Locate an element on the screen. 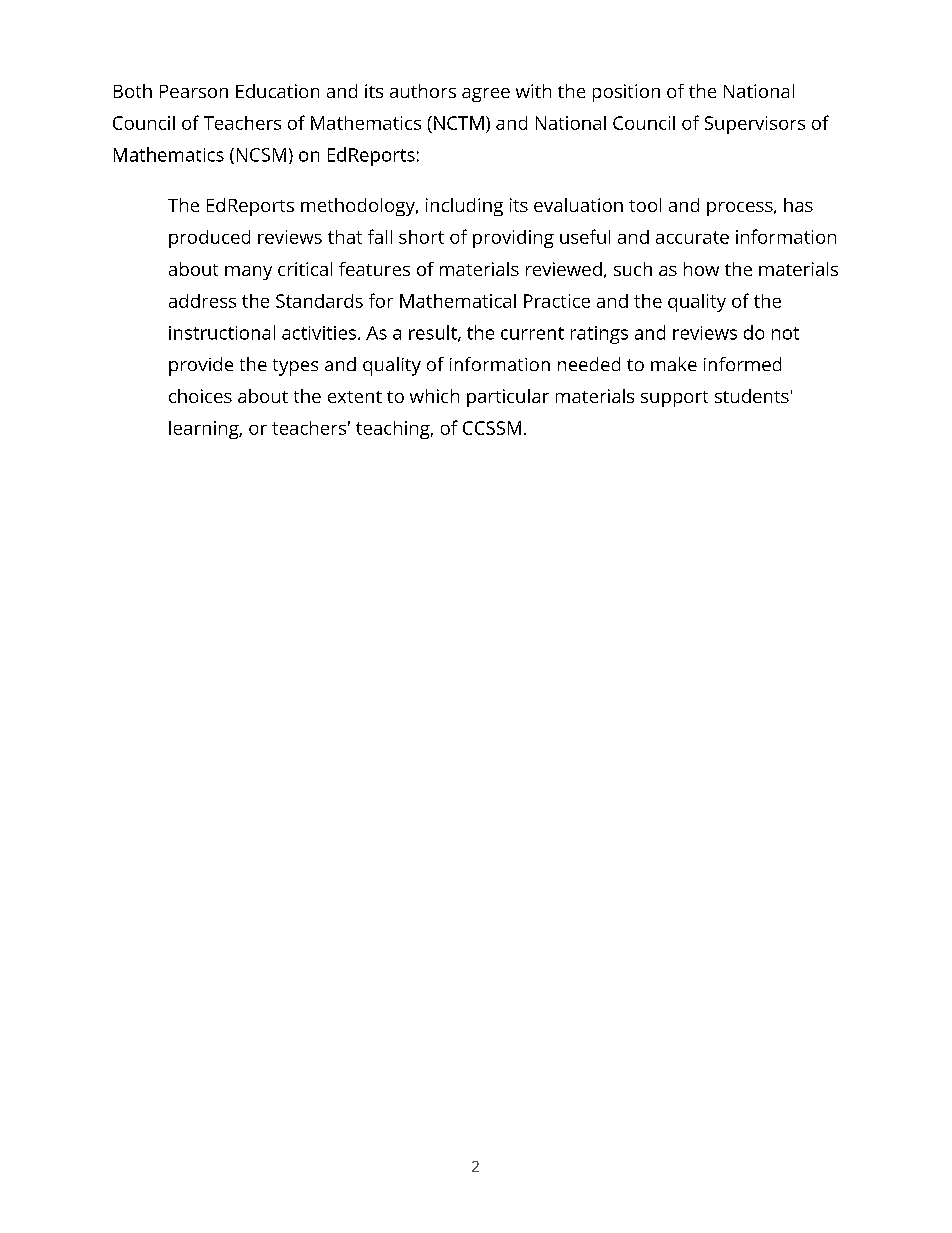  which is located at coordinates (434, 396).
